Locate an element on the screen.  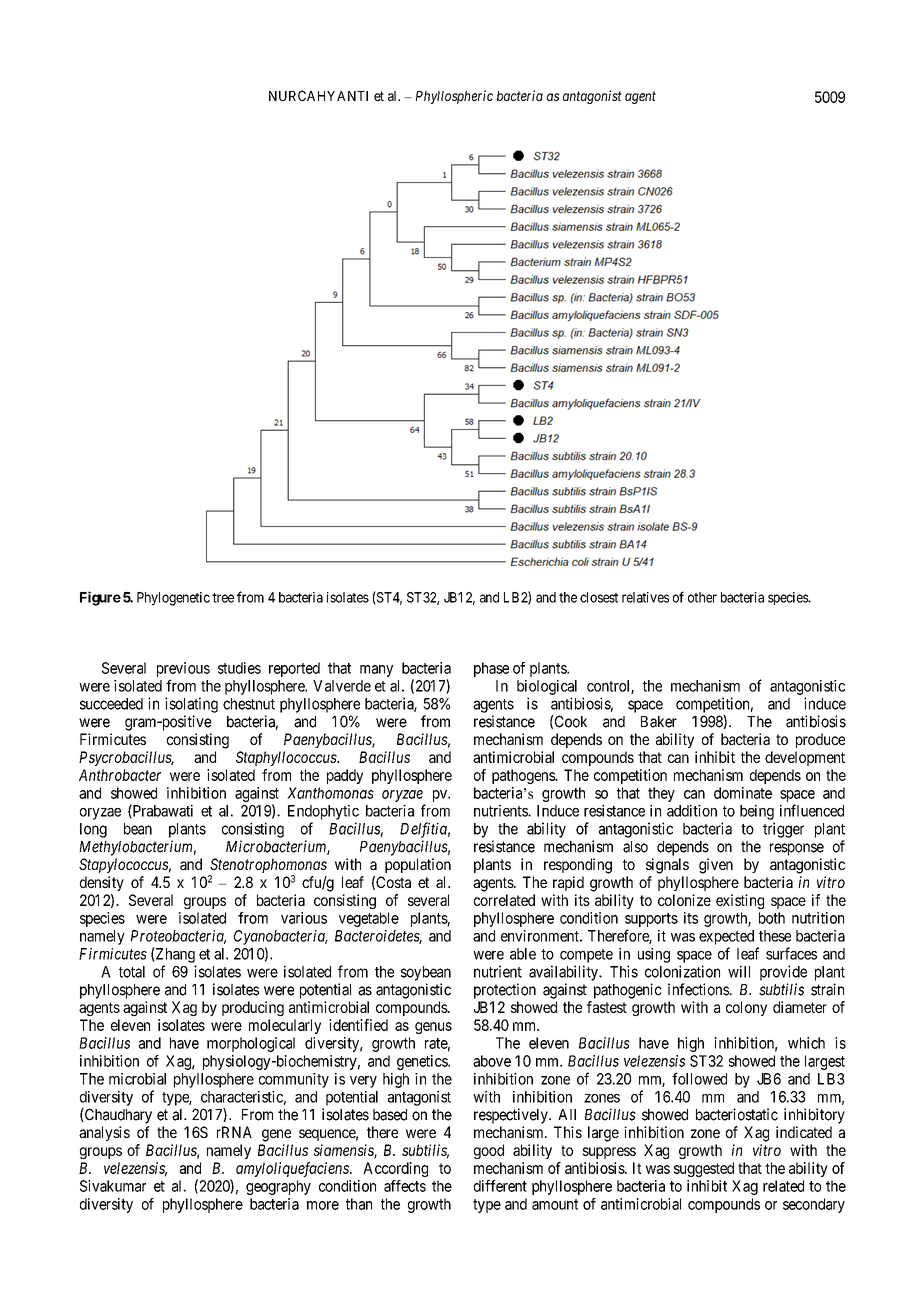
phase is located at coordinates (491, 669).
